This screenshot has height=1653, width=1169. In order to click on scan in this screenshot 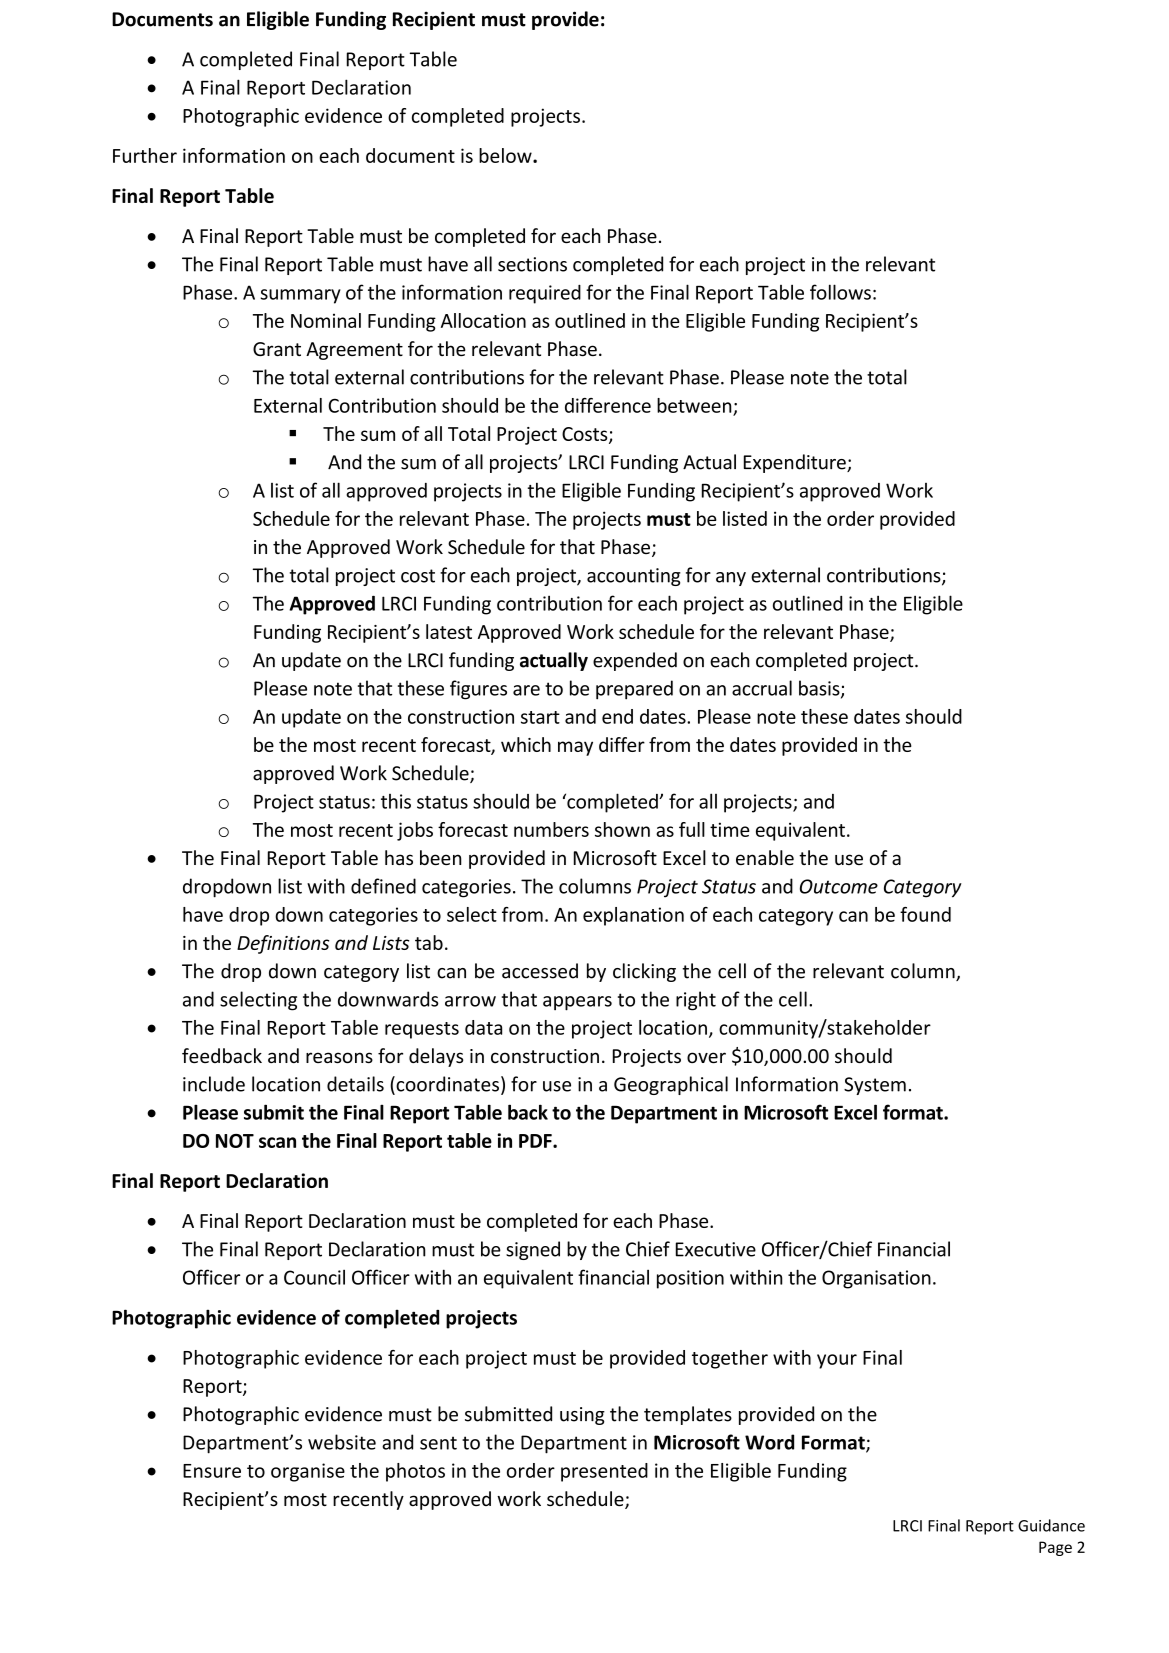, I will do `click(277, 1142)`.
